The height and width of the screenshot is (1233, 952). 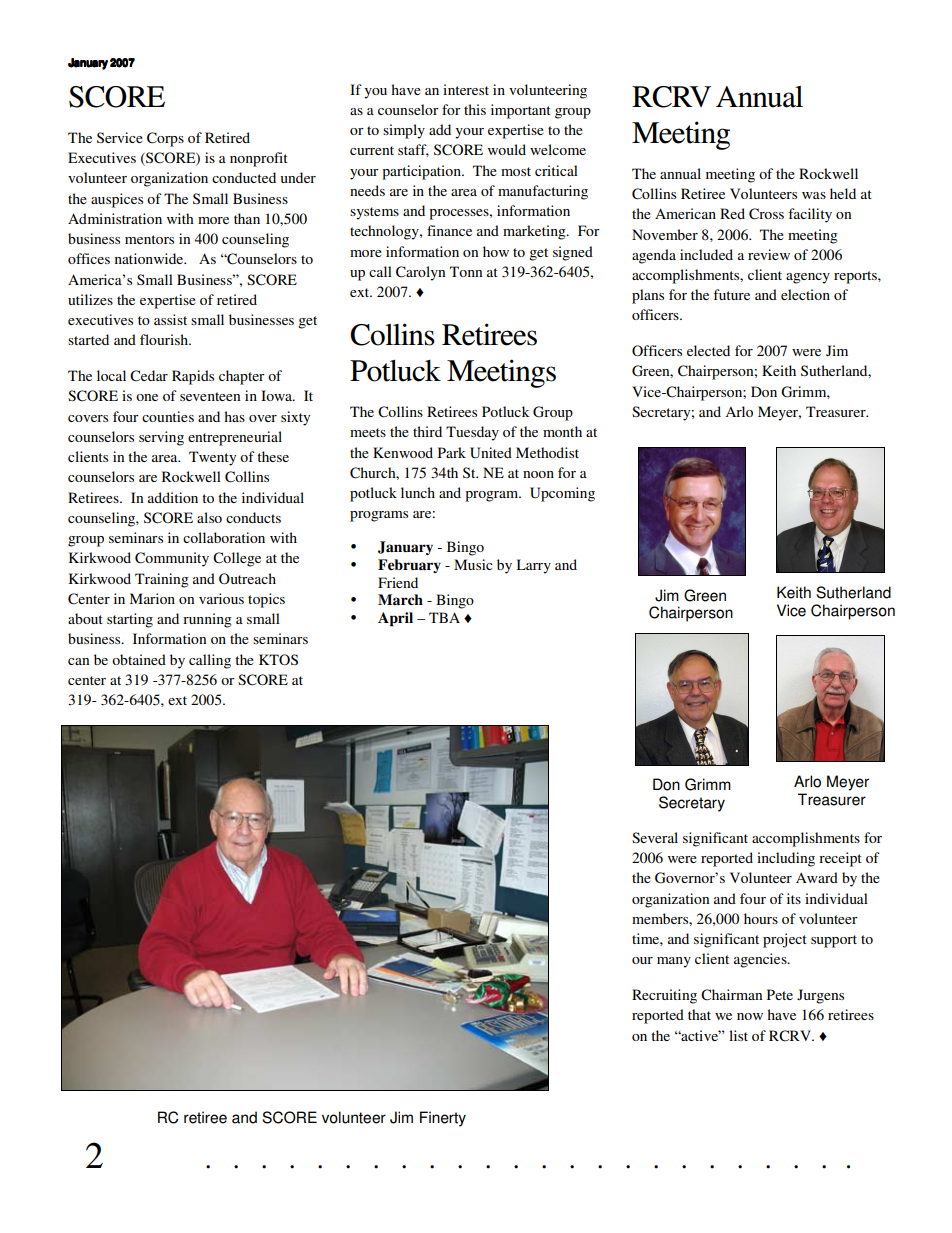 What do you see at coordinates (139, 659) in the screenshot?
I see `obtained` at bounding box center [139, 659].
